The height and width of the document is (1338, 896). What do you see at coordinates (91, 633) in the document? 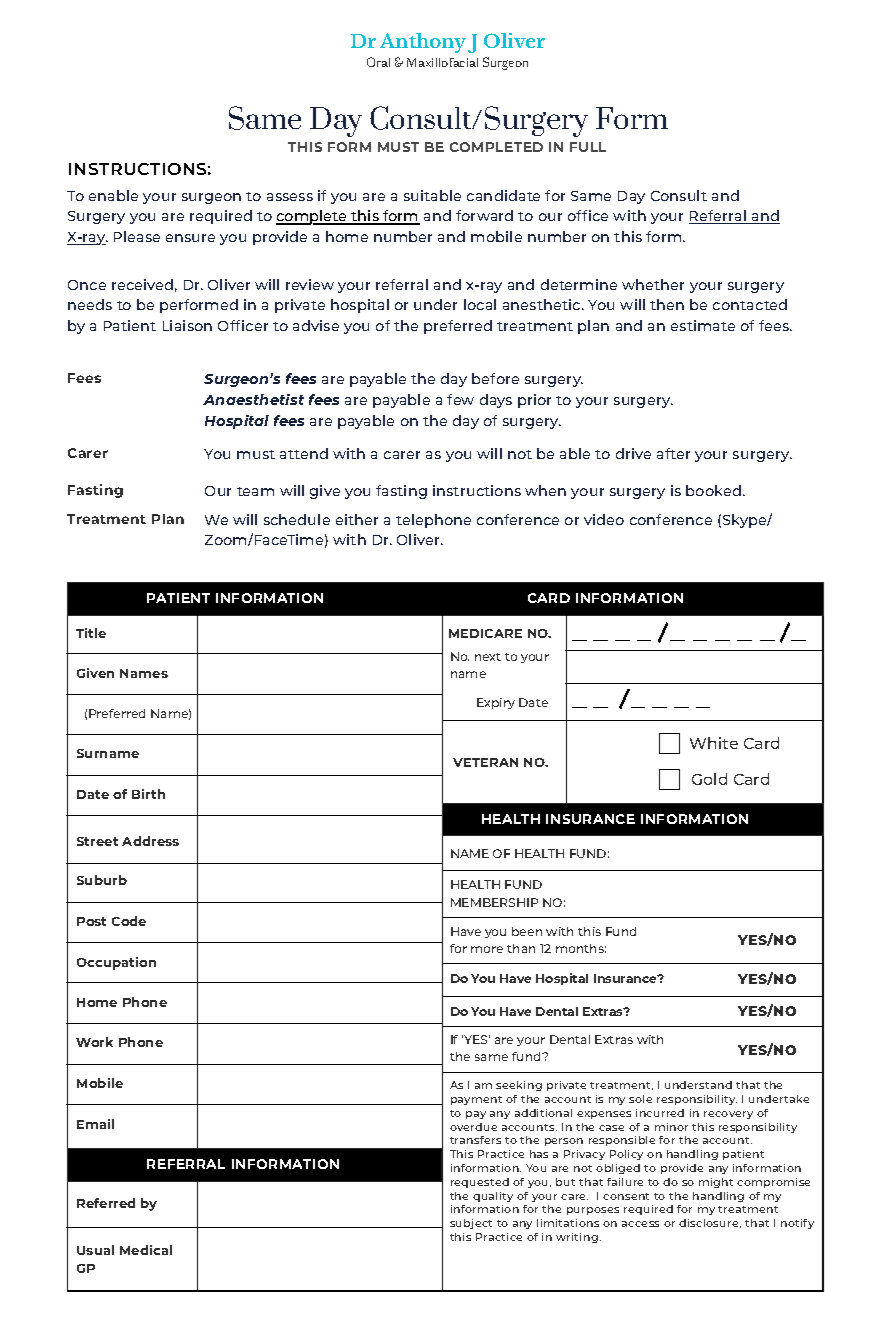
I see `Title` at bounding box center [91, 633].
